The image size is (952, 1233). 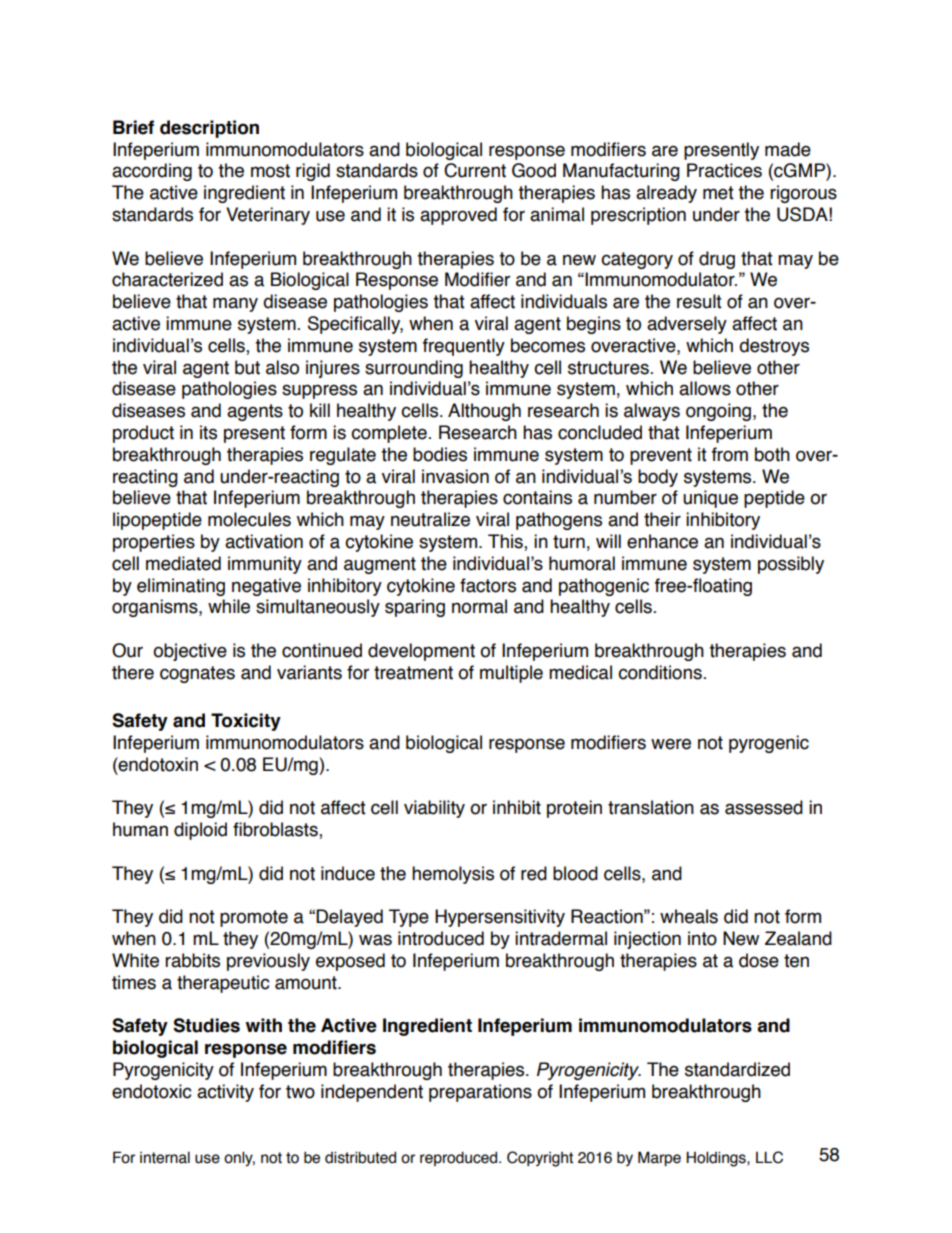 I want to click on promote, so click(x=254, y=918).
